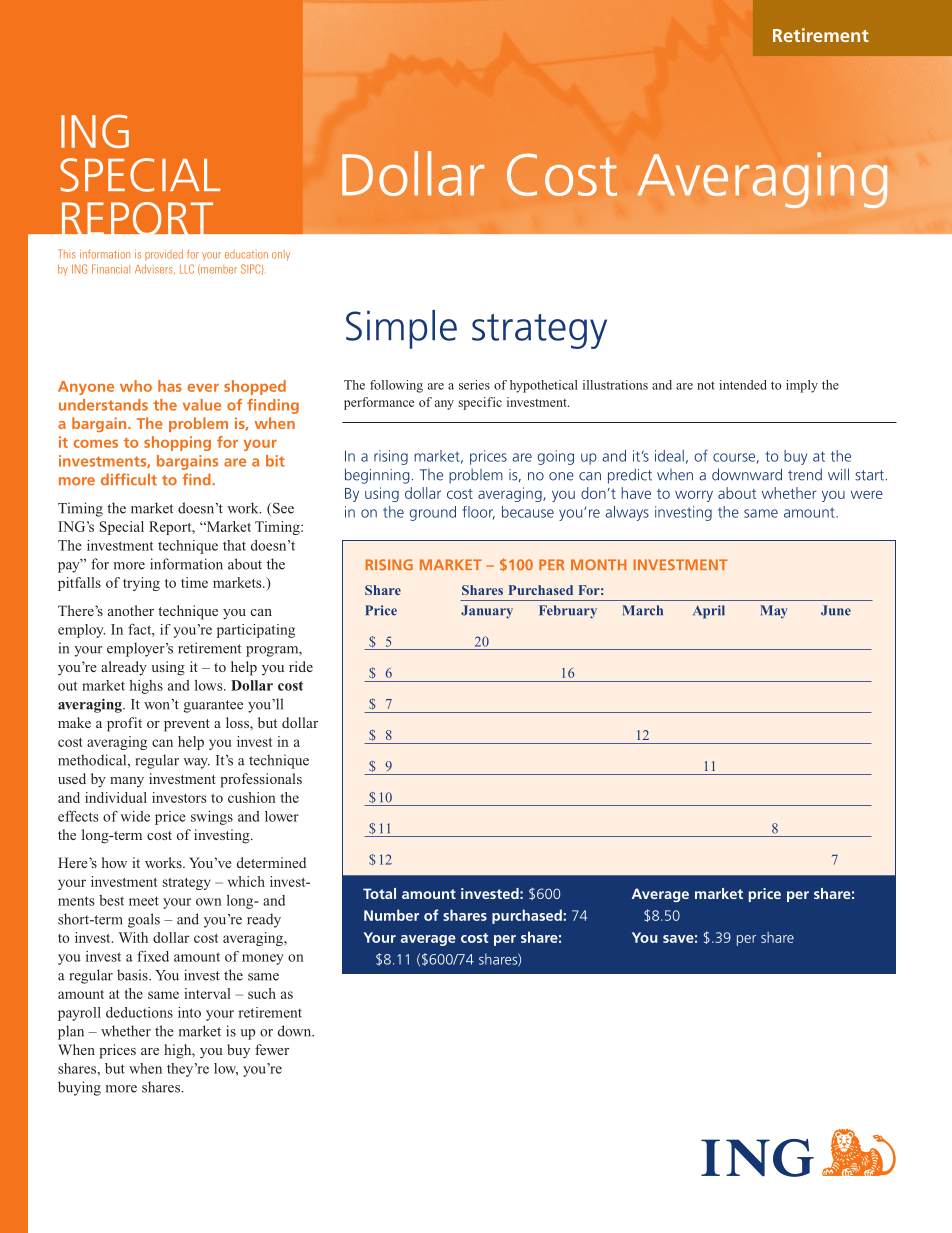  What do you see at coordinates (743, 385) in the screenshot?
I see `intended` at bounding box center [743, 385].
